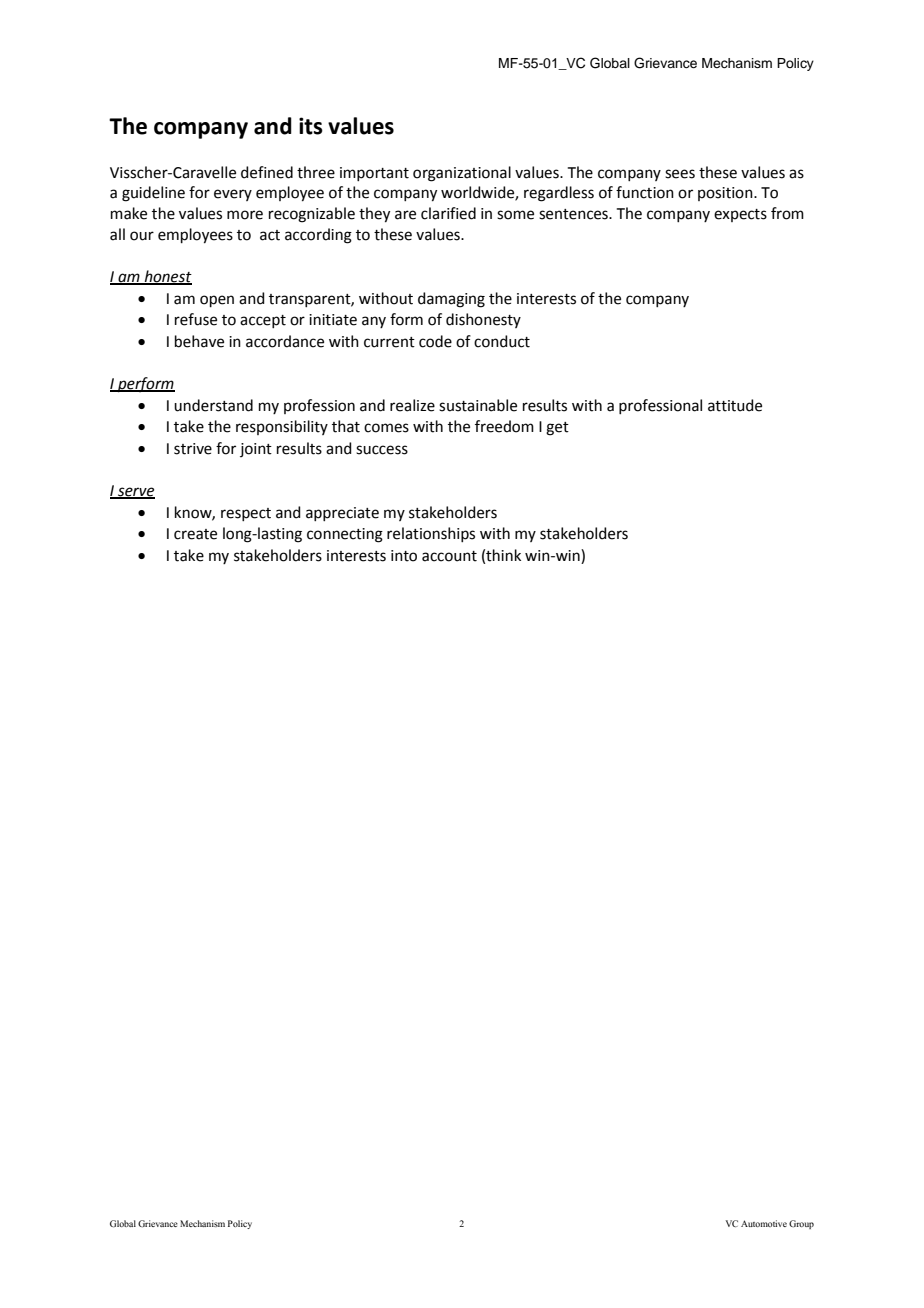  What do you see at coordinates (735, 405) in the document?
I see `attitude` at bounding box center [735, 405].
